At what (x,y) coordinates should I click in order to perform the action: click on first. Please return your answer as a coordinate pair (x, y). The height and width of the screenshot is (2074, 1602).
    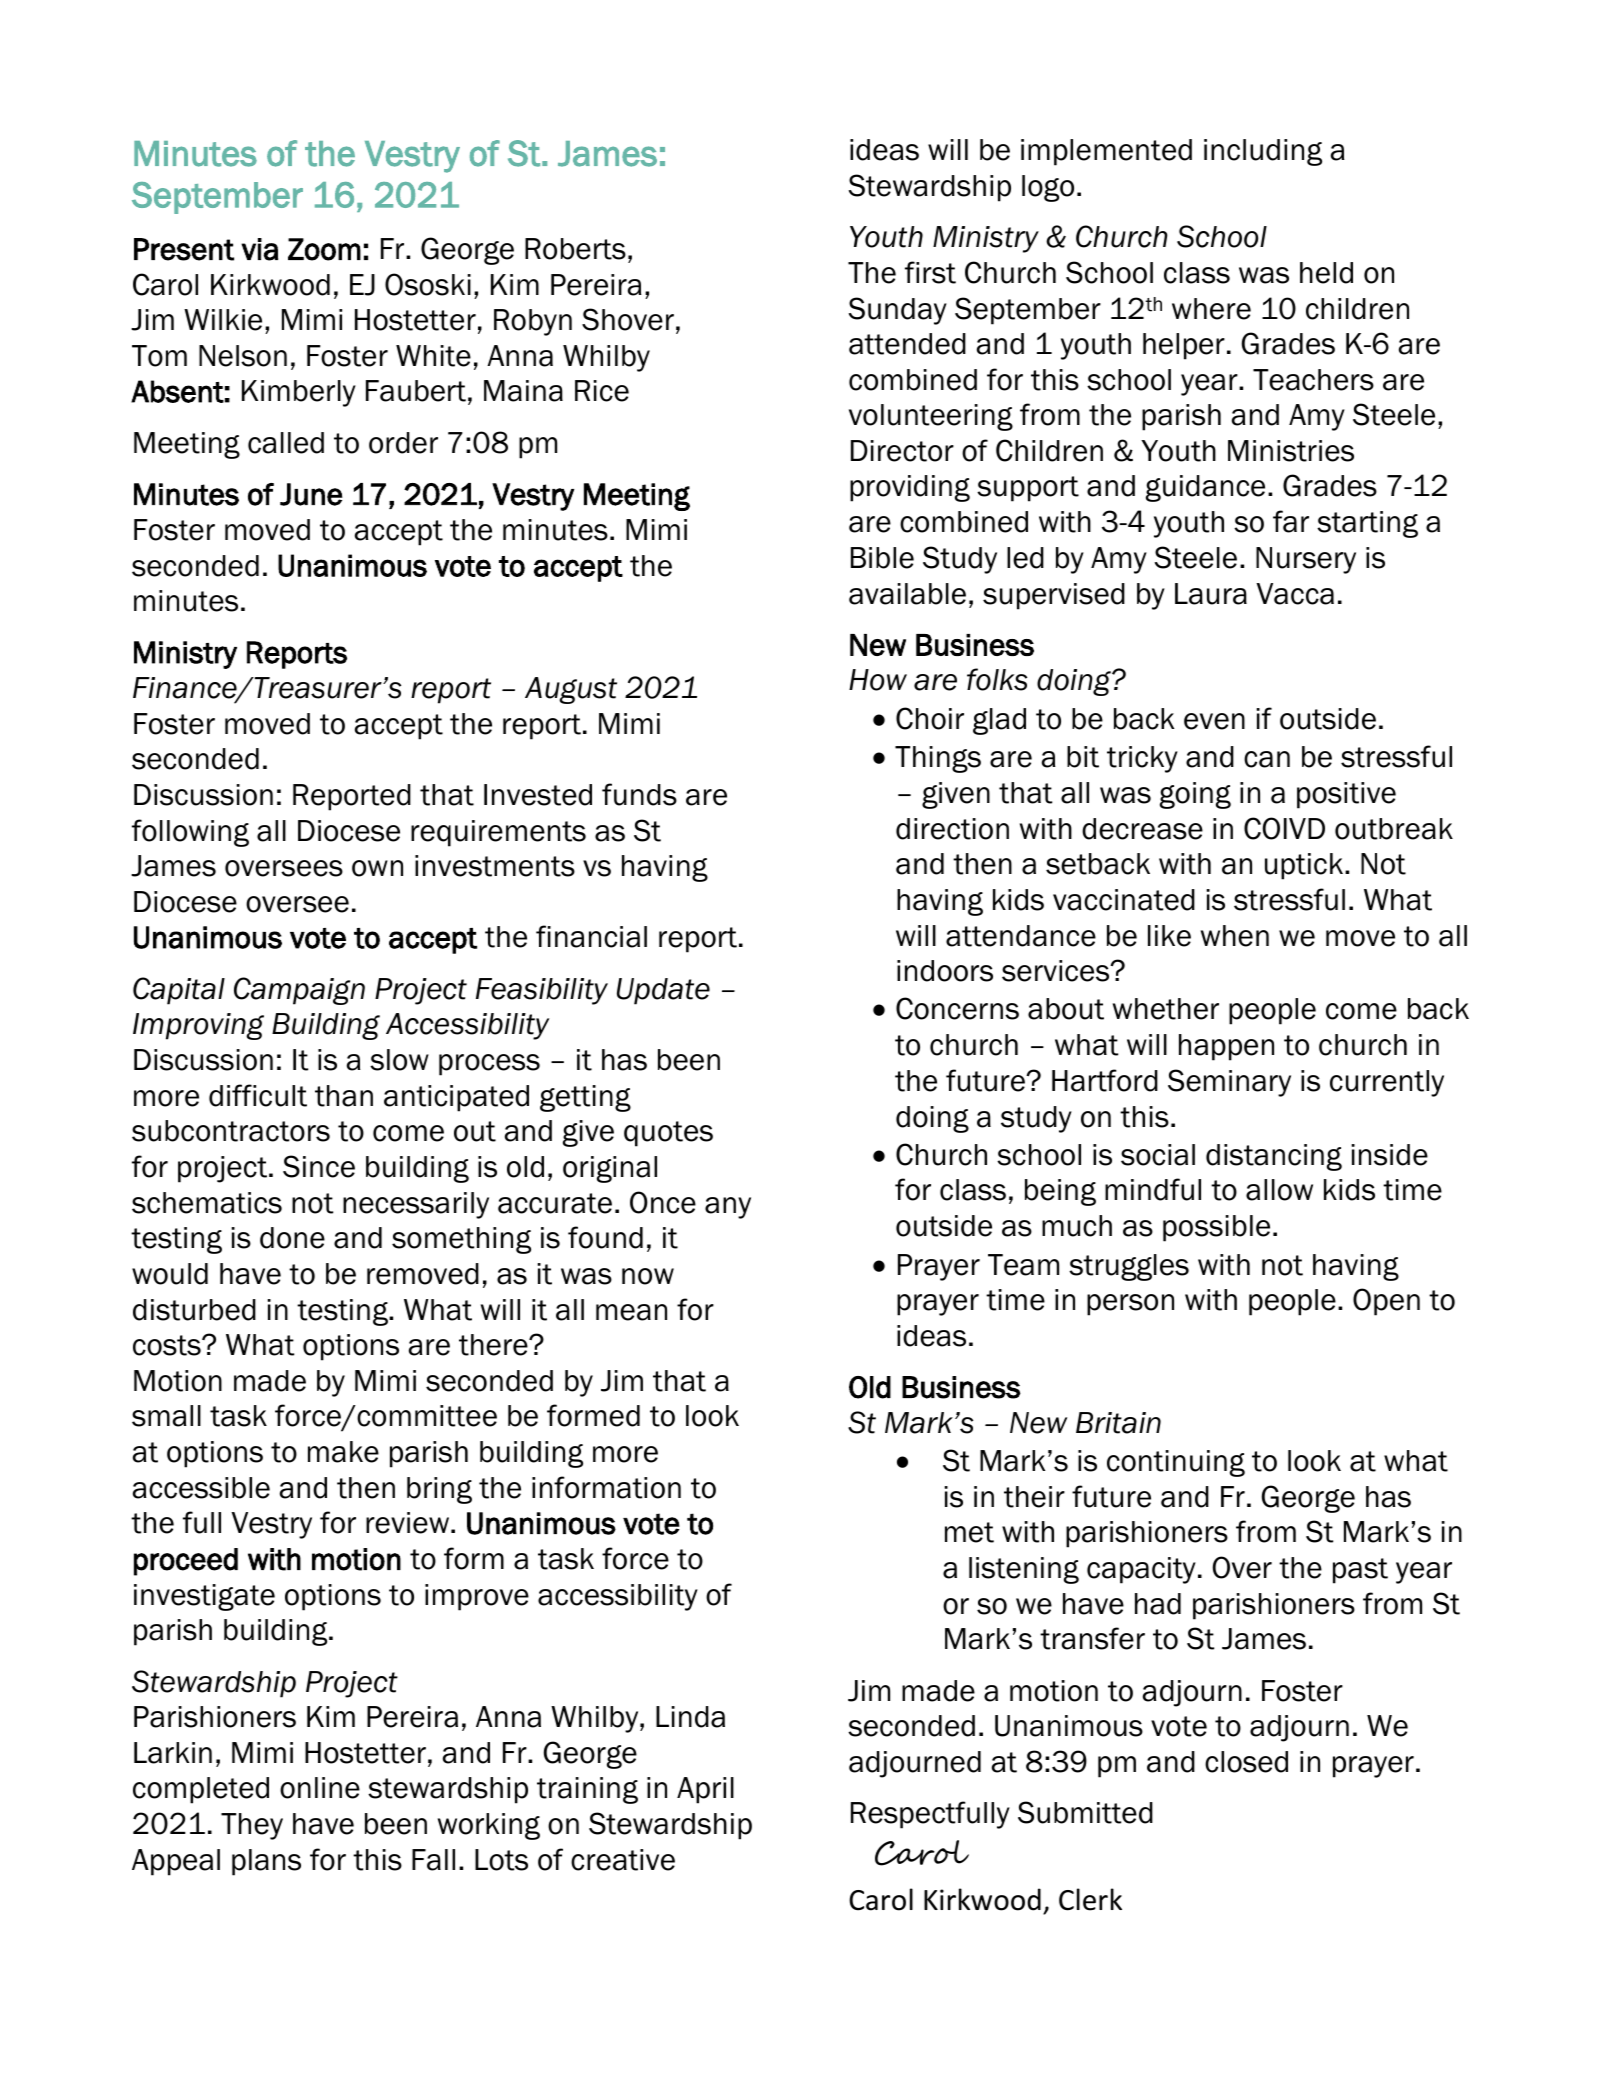
    Looking at the image, I should click on (930, 272).
